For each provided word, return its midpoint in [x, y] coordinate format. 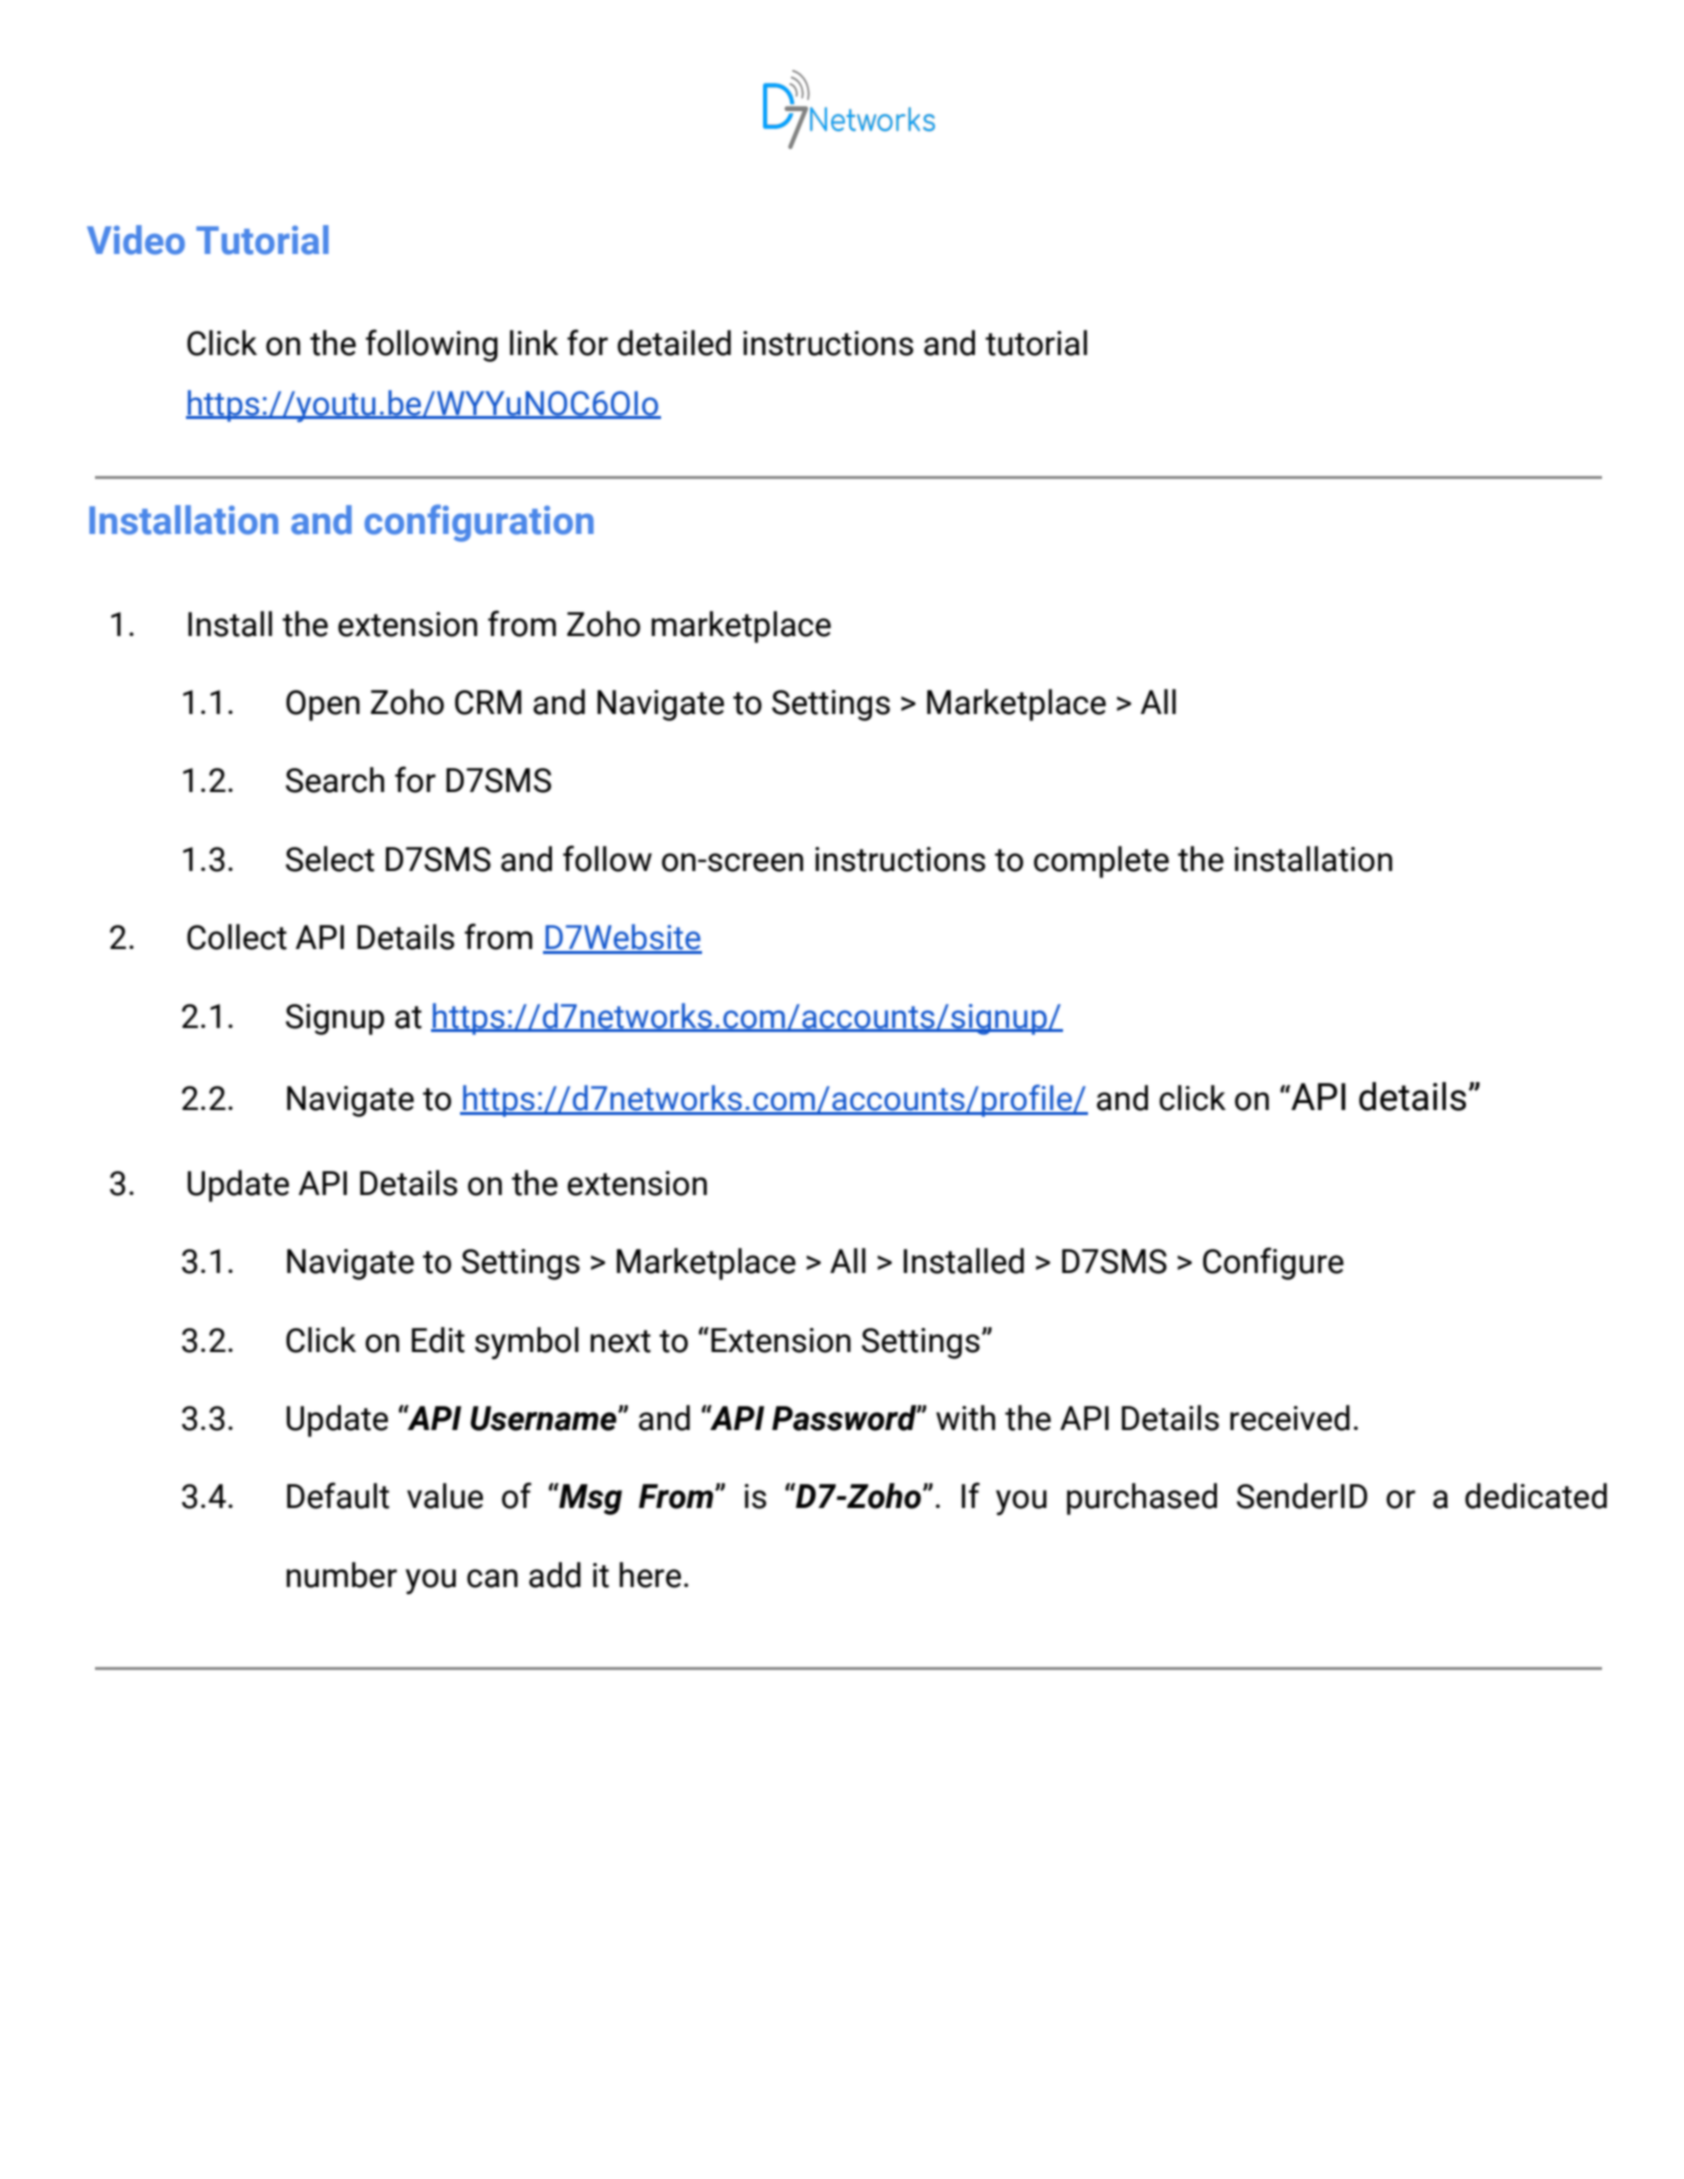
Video [136, 240]
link [534, 342]
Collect [237, 937]
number [341, 1575]
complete [1101, 862]
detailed [674, 343]
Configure [1273, 1263]
